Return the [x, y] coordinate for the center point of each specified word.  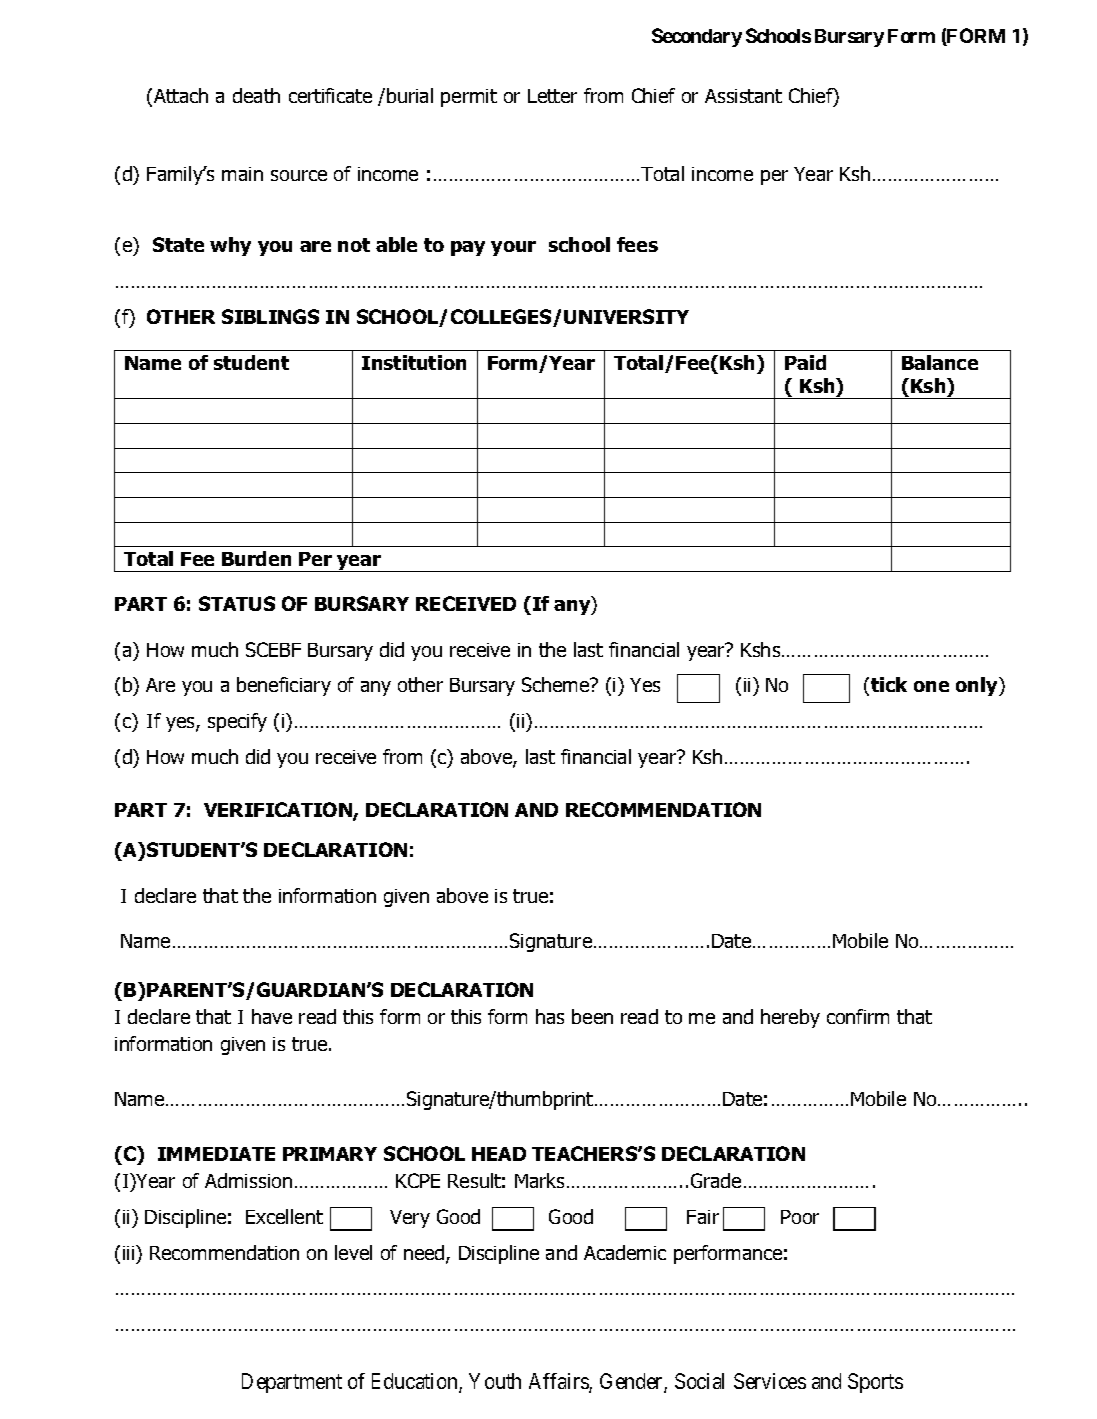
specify [237, 722]
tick [889, 684]
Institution [414, 362]
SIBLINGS [270, 316]
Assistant [743, 96]
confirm [858, 1016]
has [550, 1016]
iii [130, 1252]
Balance [940, 362]
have [272, 1016]
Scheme [557, 684]
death [256, 95]
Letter [552, 96]
